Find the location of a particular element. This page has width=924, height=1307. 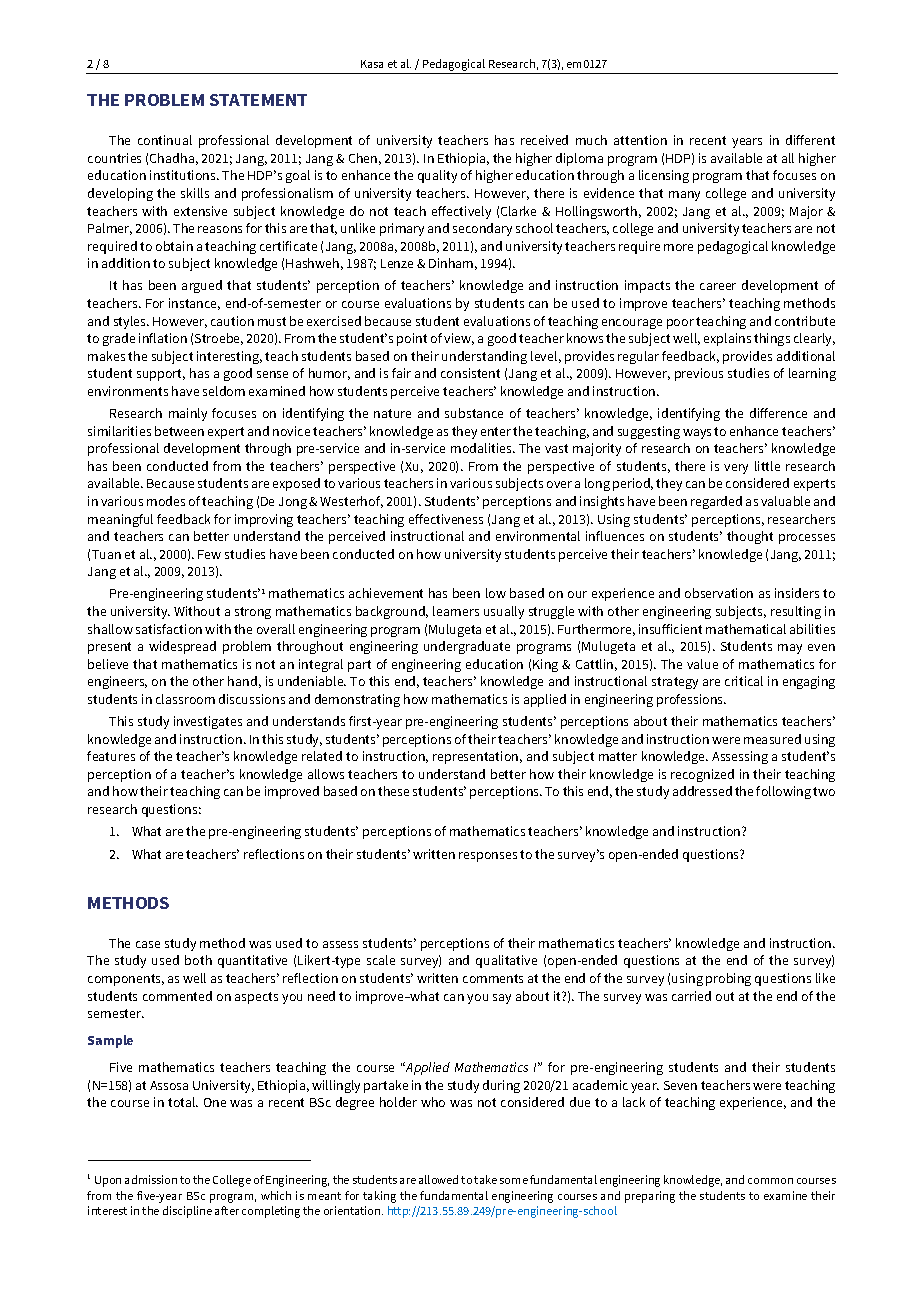

critical is located at coordinates (744, 681).
